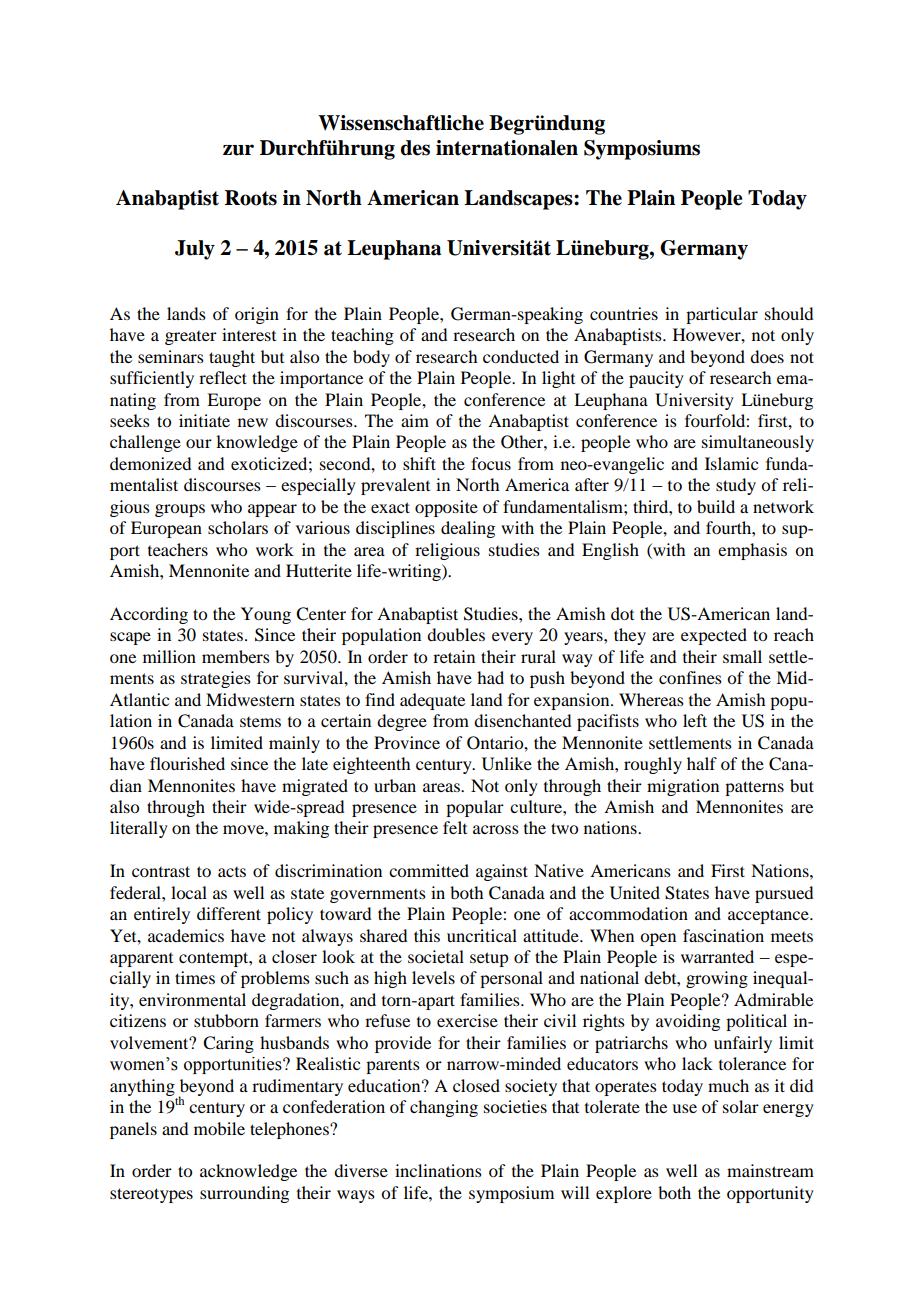 This screenshot has height=1308, width=924. I want to click on changing, so click(444, 1108).
